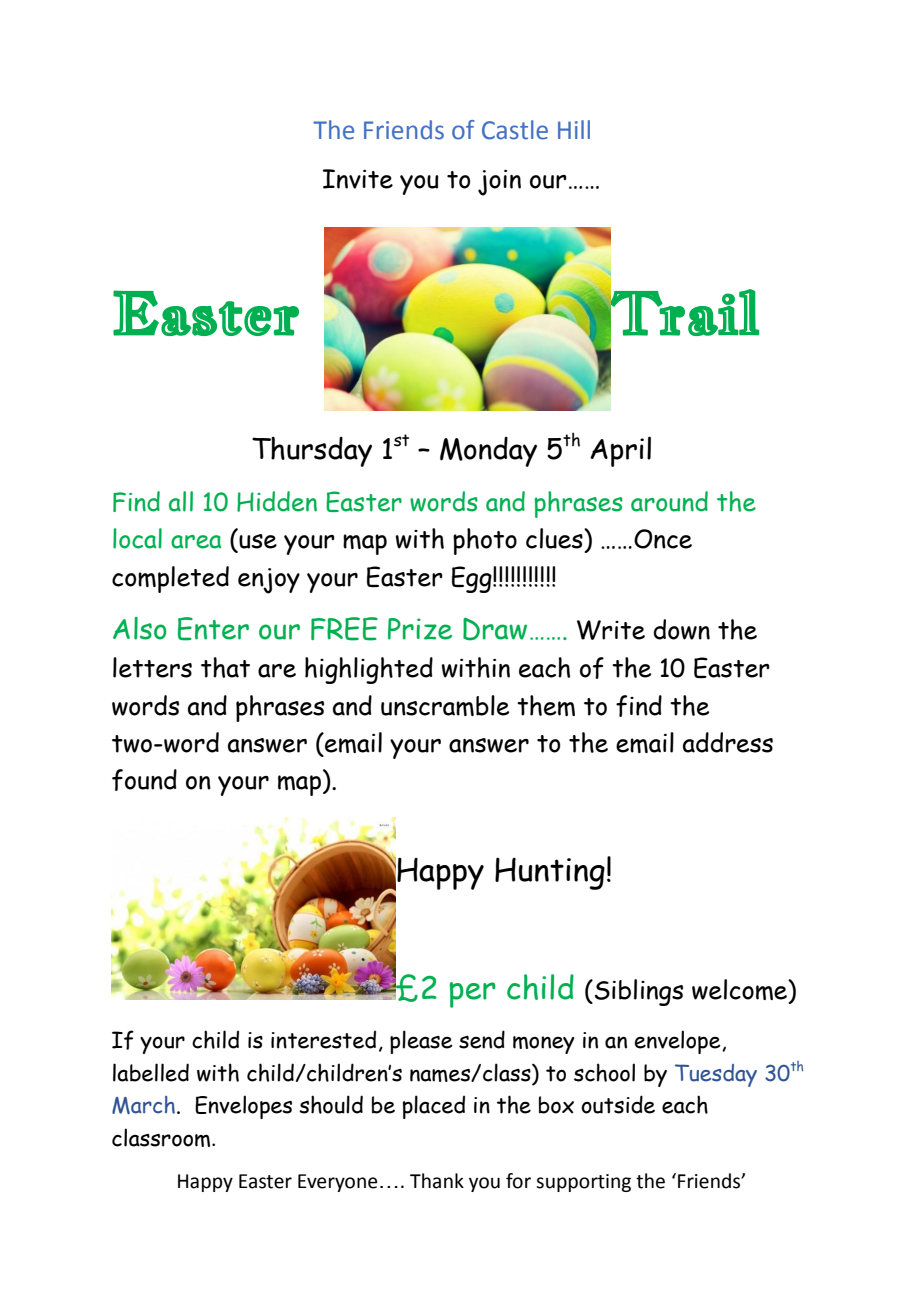 The height and width of the screenshot is (1307, 924). Describe the element at coordinates (437, 1181) in the screenshot. I see `Thank` at that location.
